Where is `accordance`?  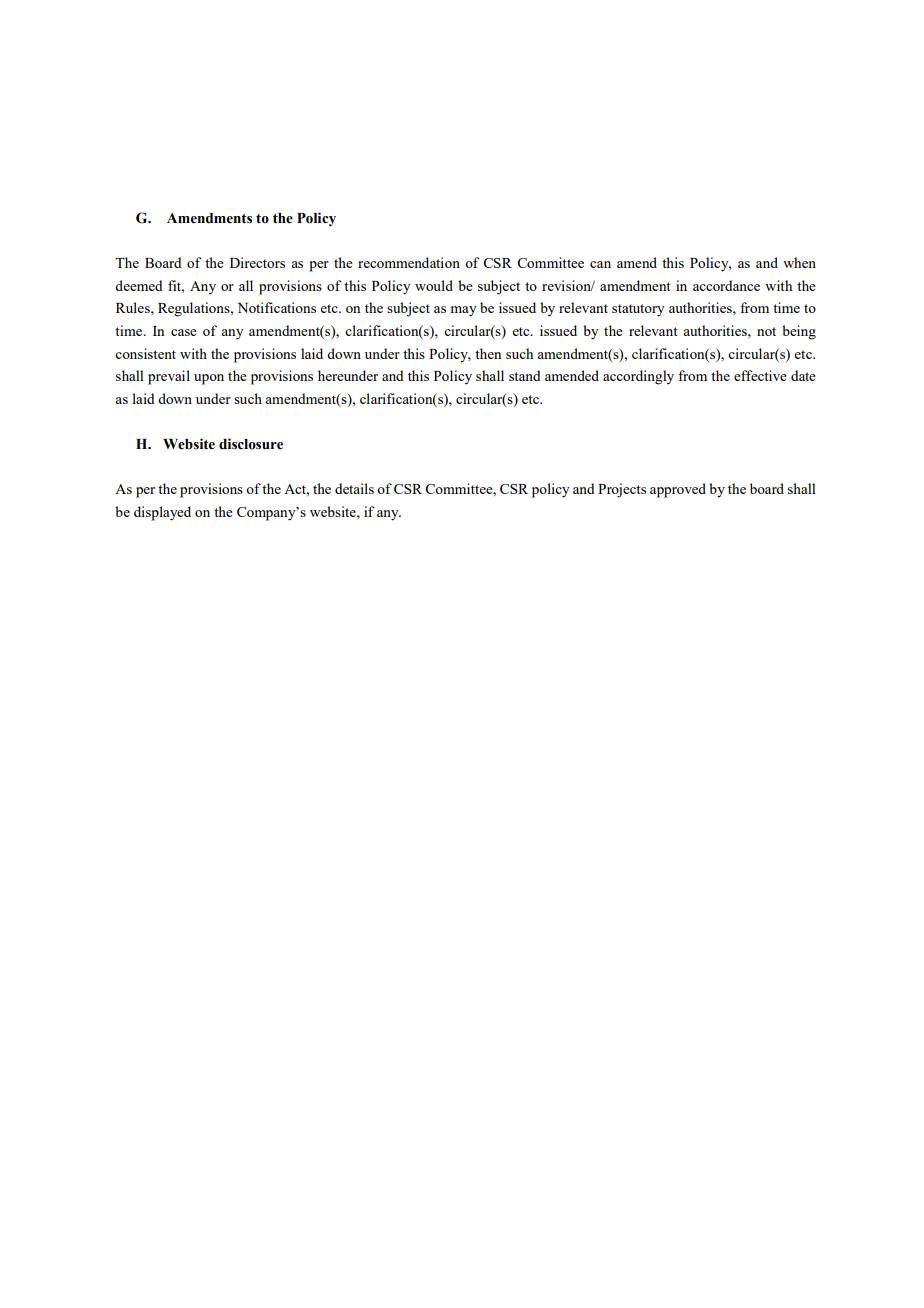 accordance is located at coordinates (726, 285).
